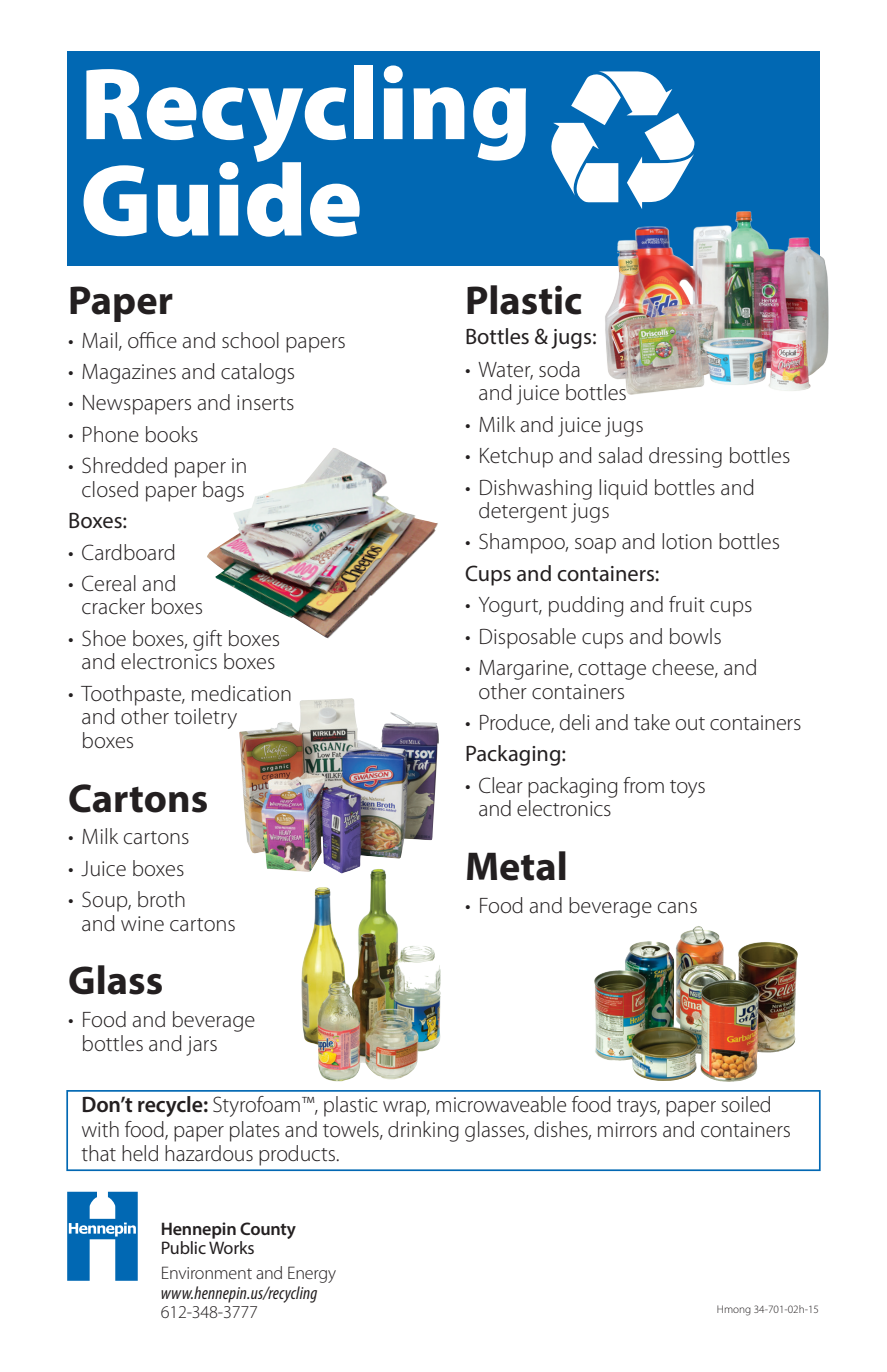  What do you see at coordinates (559, 369) in the screenshot?
I see `soda` at bounding box center [559, 369].
